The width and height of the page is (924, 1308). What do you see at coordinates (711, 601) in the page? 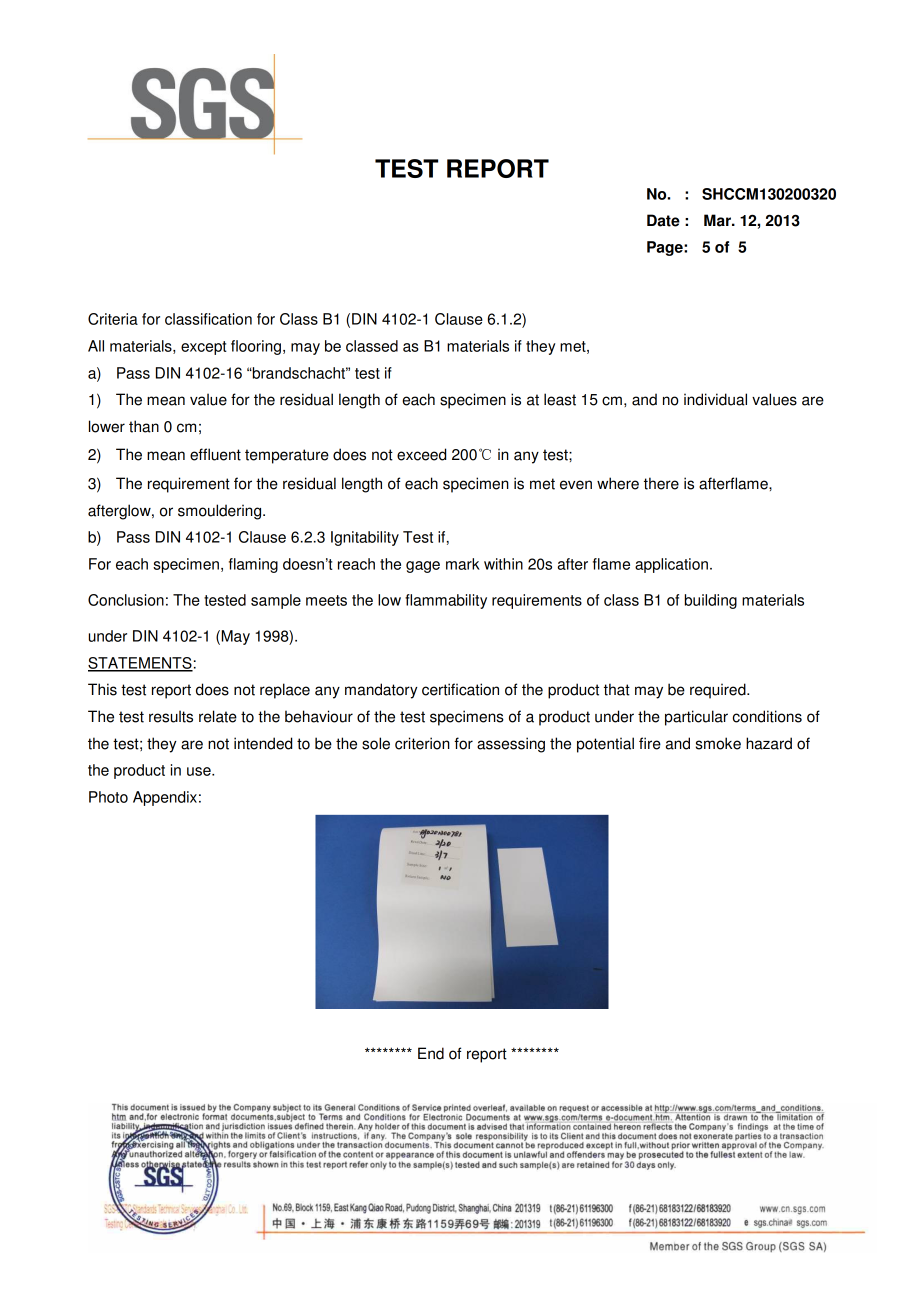
I see `building` at bounding box center [711, 601].
